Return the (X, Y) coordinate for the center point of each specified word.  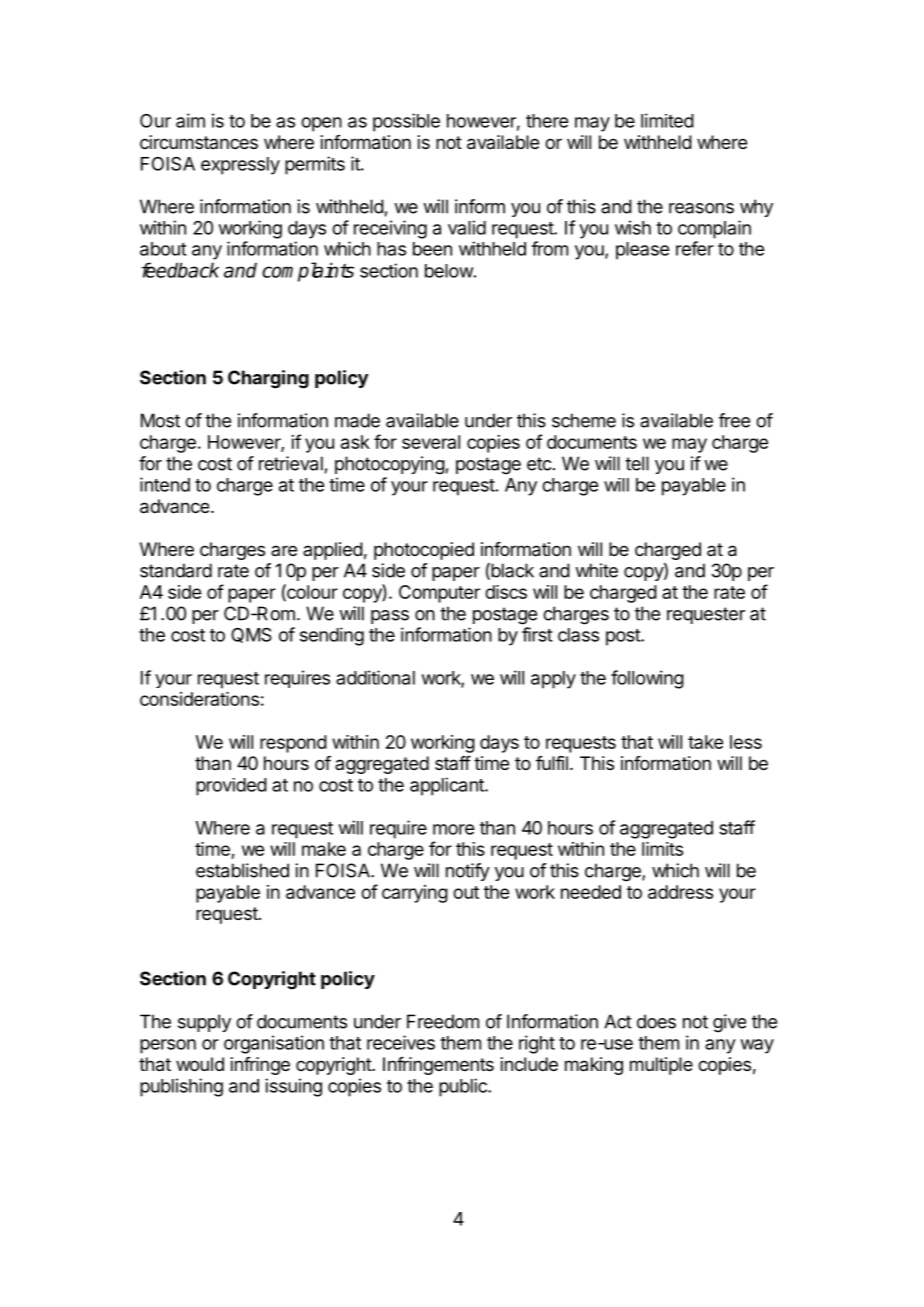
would (200, 1064)
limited (667, 120)
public (464, 1087)
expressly (240, 166)
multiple (661, 1066)
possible (406, 122)
